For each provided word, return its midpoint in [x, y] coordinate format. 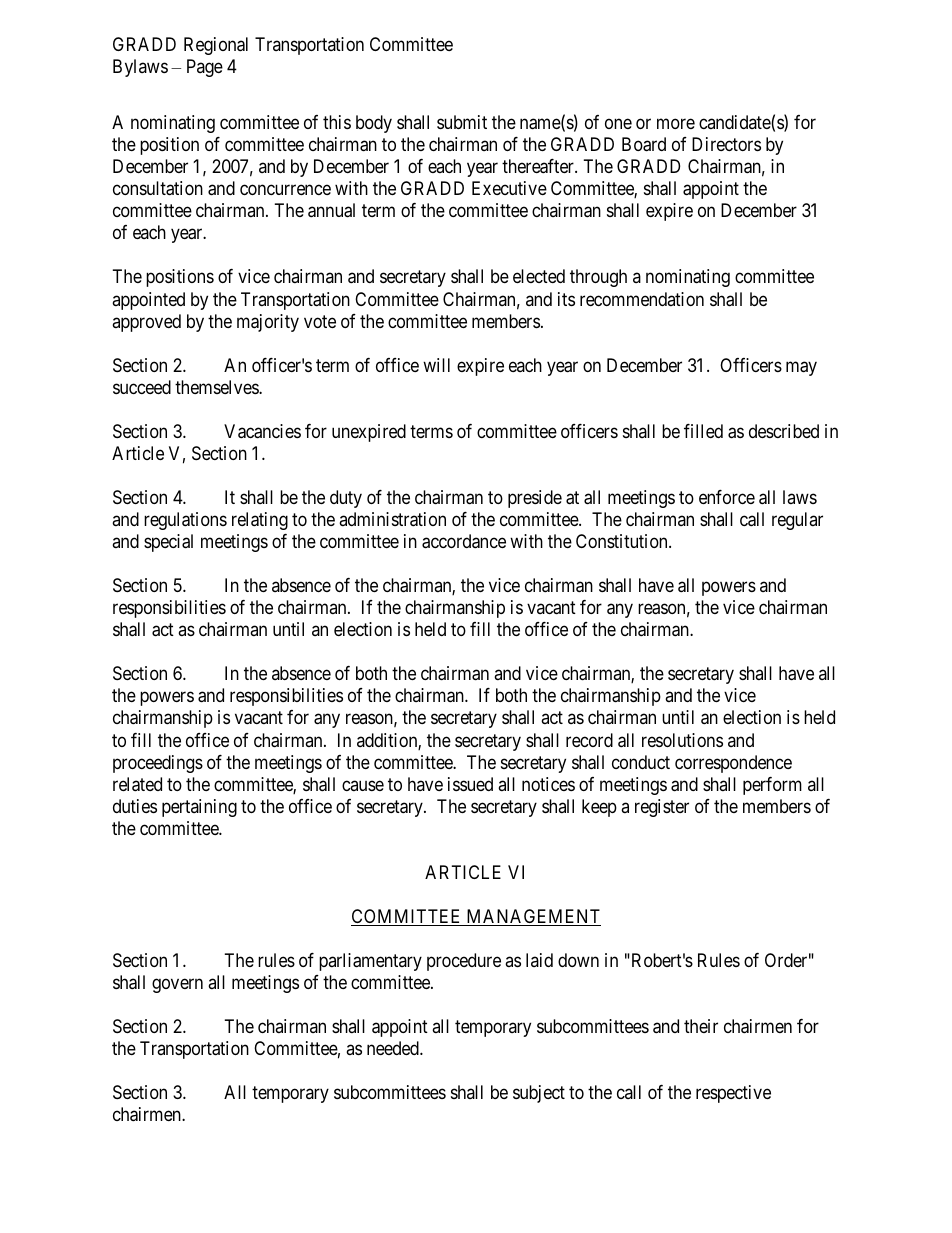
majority [268, 323]
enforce [727, 497]
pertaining [199, 808]
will [436, 365]
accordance [464, 541]
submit [462, 122]
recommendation [642, 299]
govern [177, 985]
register [662, 808]
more [676, 124]
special [168, 543]
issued [470, 784]
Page [205, 68]
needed [394, 1048]
